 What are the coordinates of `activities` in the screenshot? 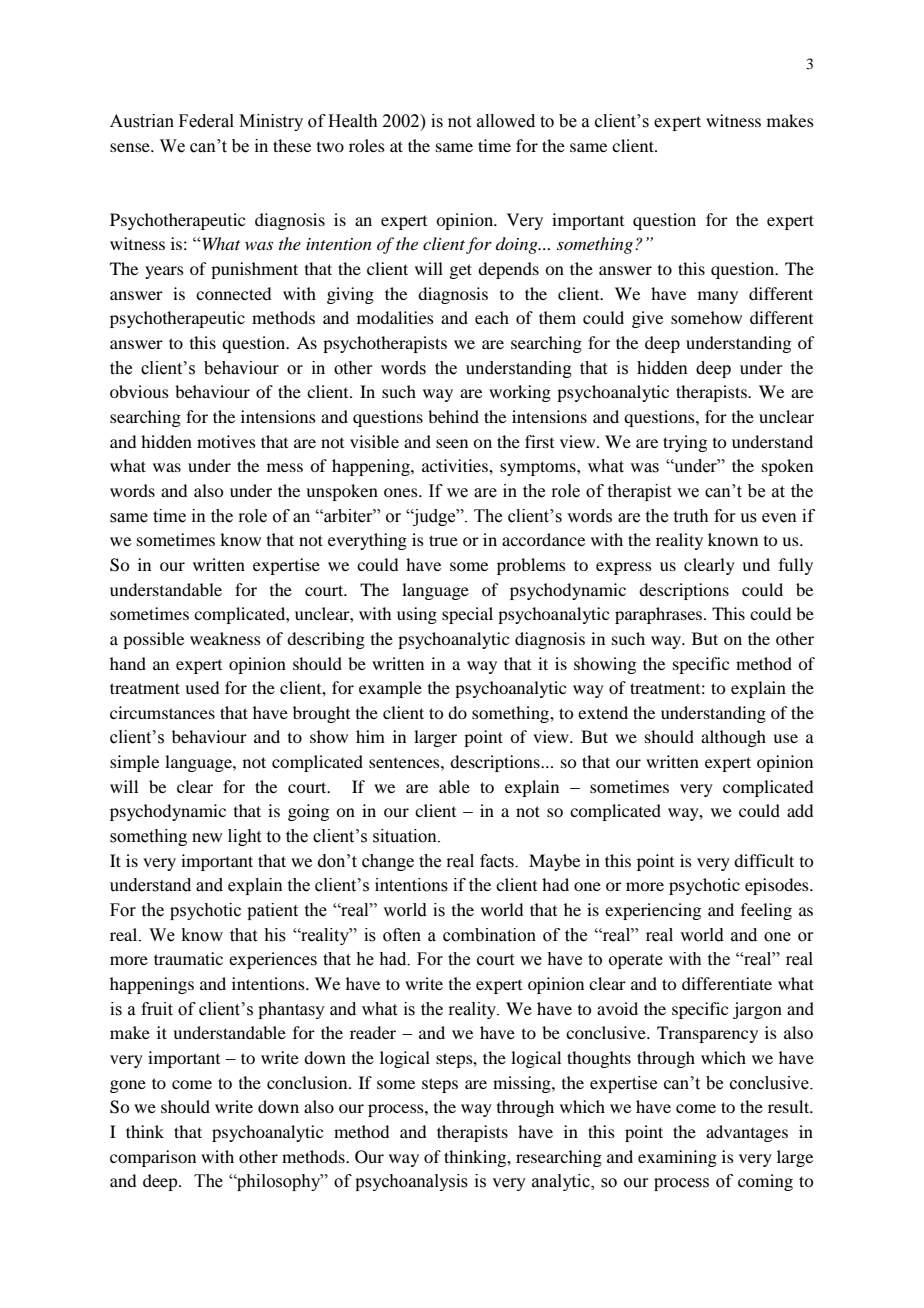 It's located at (456, 465).
